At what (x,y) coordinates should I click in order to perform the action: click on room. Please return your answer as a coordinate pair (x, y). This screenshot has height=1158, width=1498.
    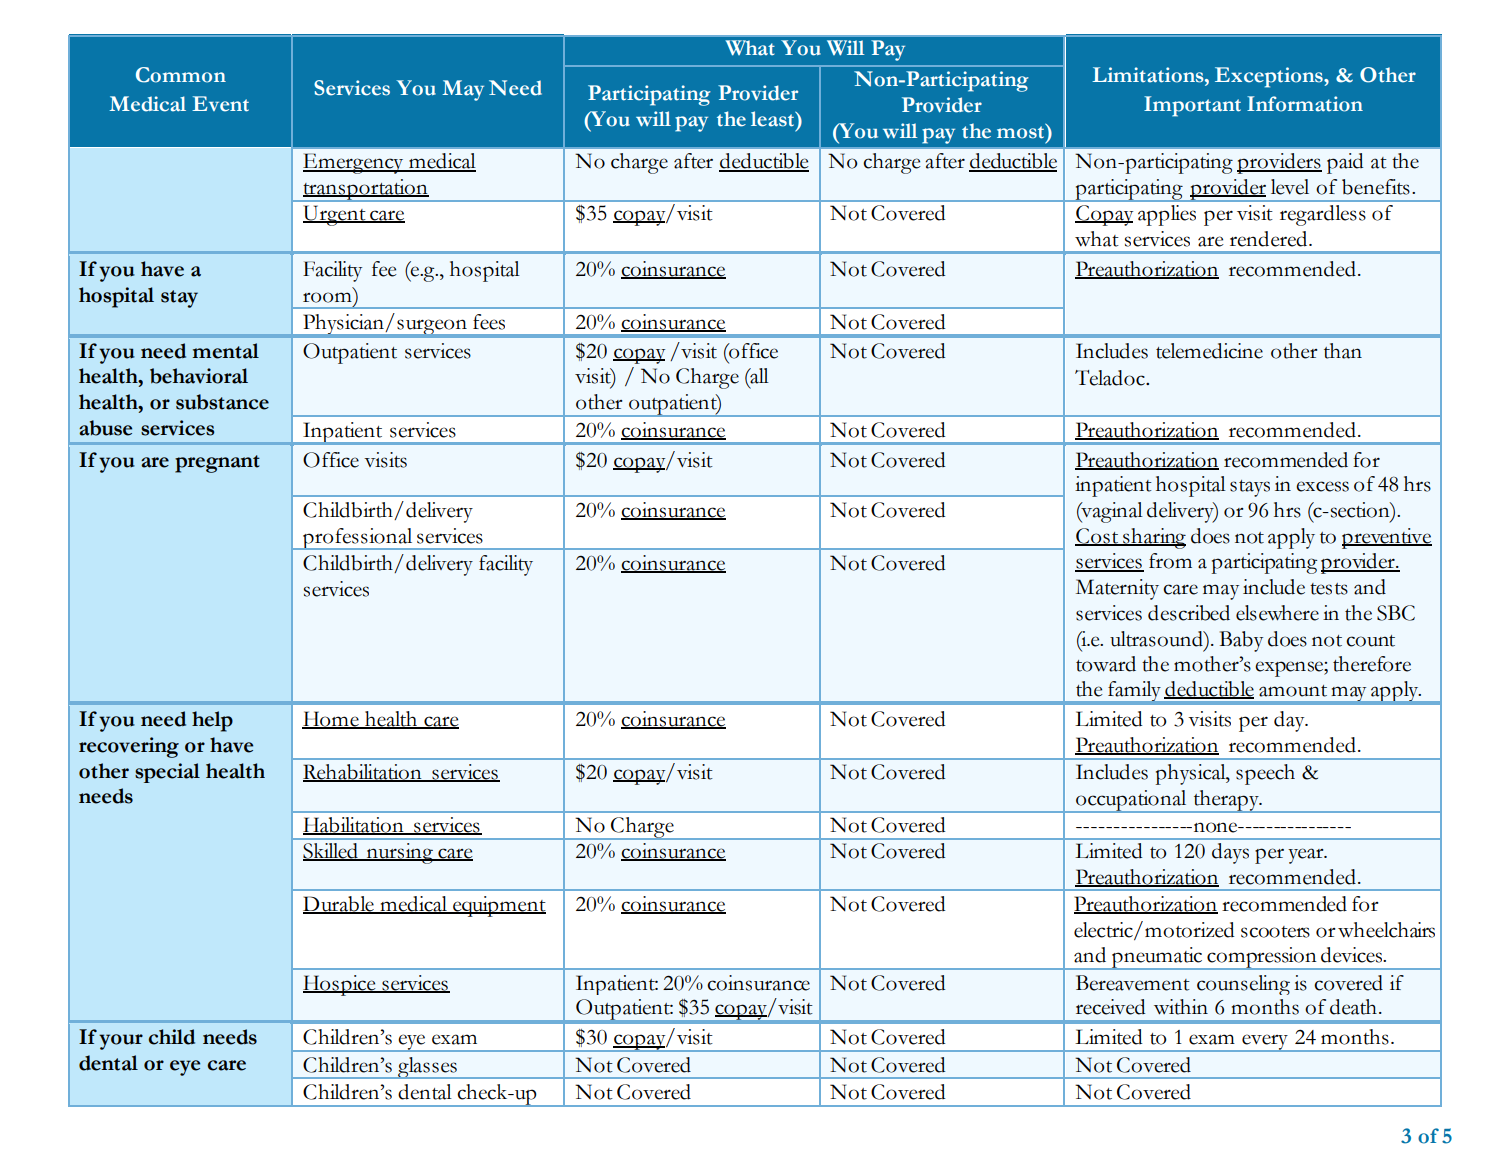
    Looking at the image, I should click on (327, 297).
